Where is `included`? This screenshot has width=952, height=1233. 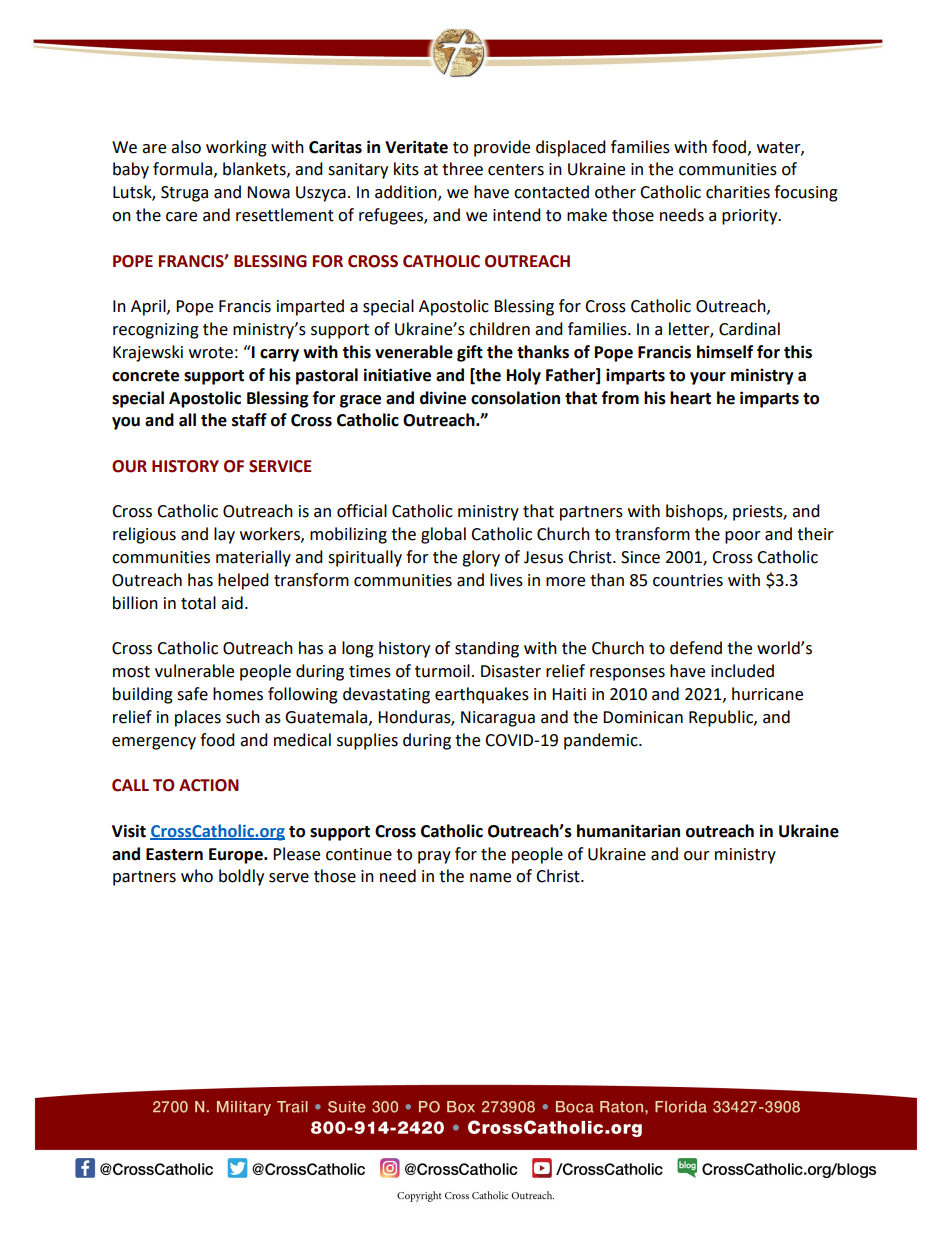 included is located at coordinates (742, 671).
